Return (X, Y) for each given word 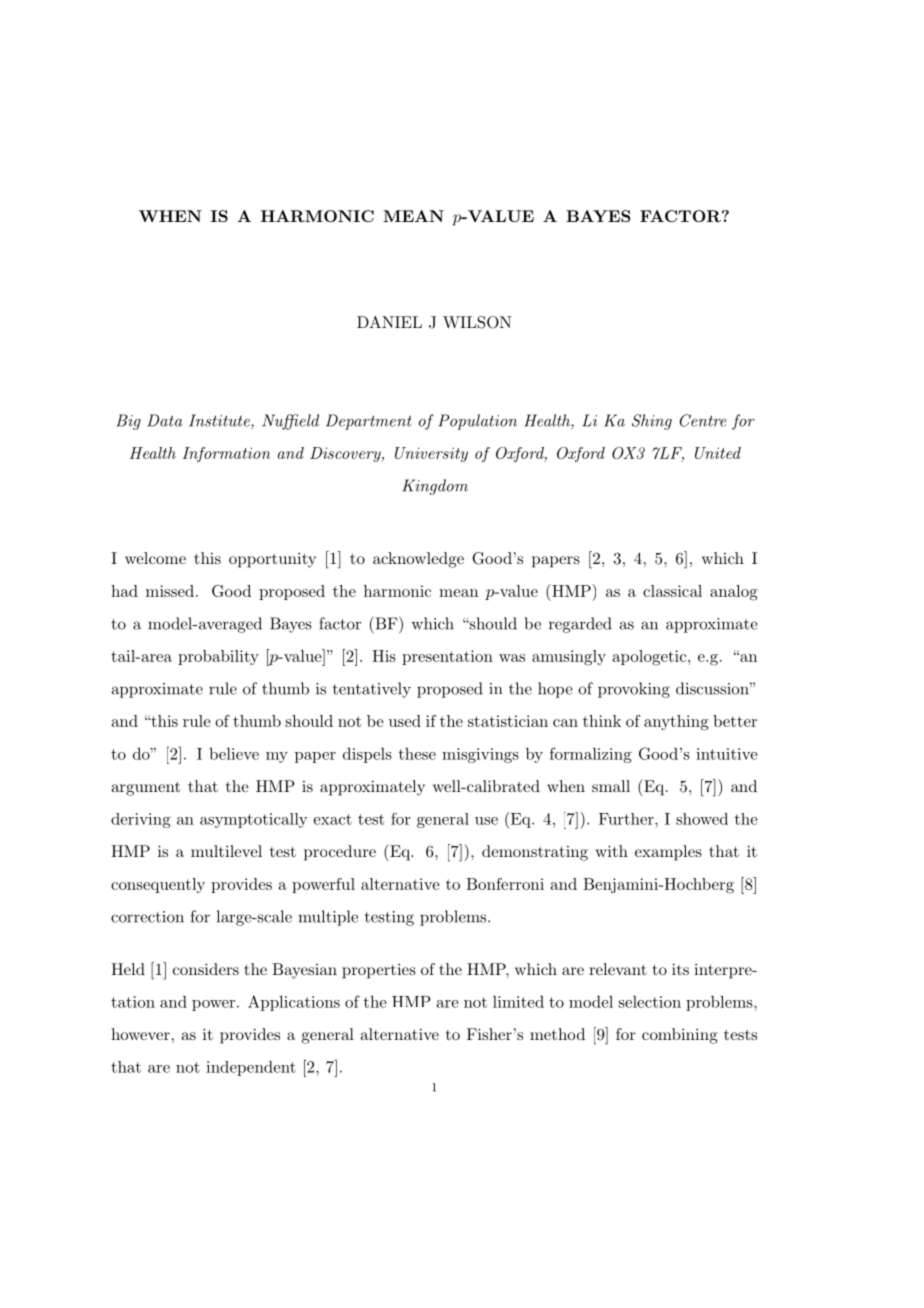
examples (668, 853)
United (718, 453)
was (512, 658)
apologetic (649, 658)
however (140, 1034)
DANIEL (389, 322)
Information (226, 454)
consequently (158, 885)
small (611, 786)
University (431, 454)
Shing (652, 422)
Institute (220, 421)
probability (218, 657)
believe (234, 753)
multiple (328, 918)
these (417, 754)
